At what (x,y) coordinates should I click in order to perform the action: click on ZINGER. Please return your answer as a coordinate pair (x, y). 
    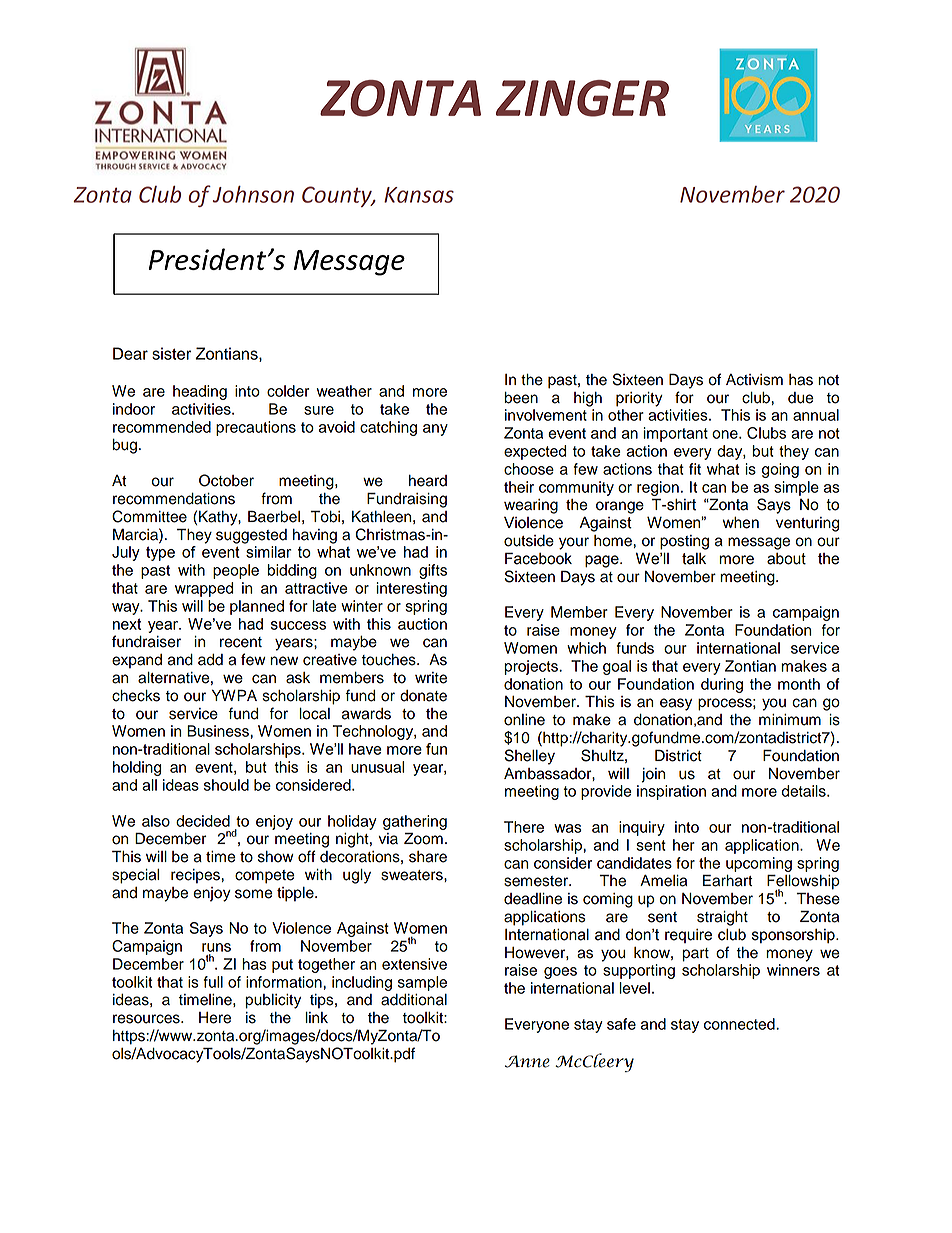
    Looking at the image, I should click on (582, 98).
